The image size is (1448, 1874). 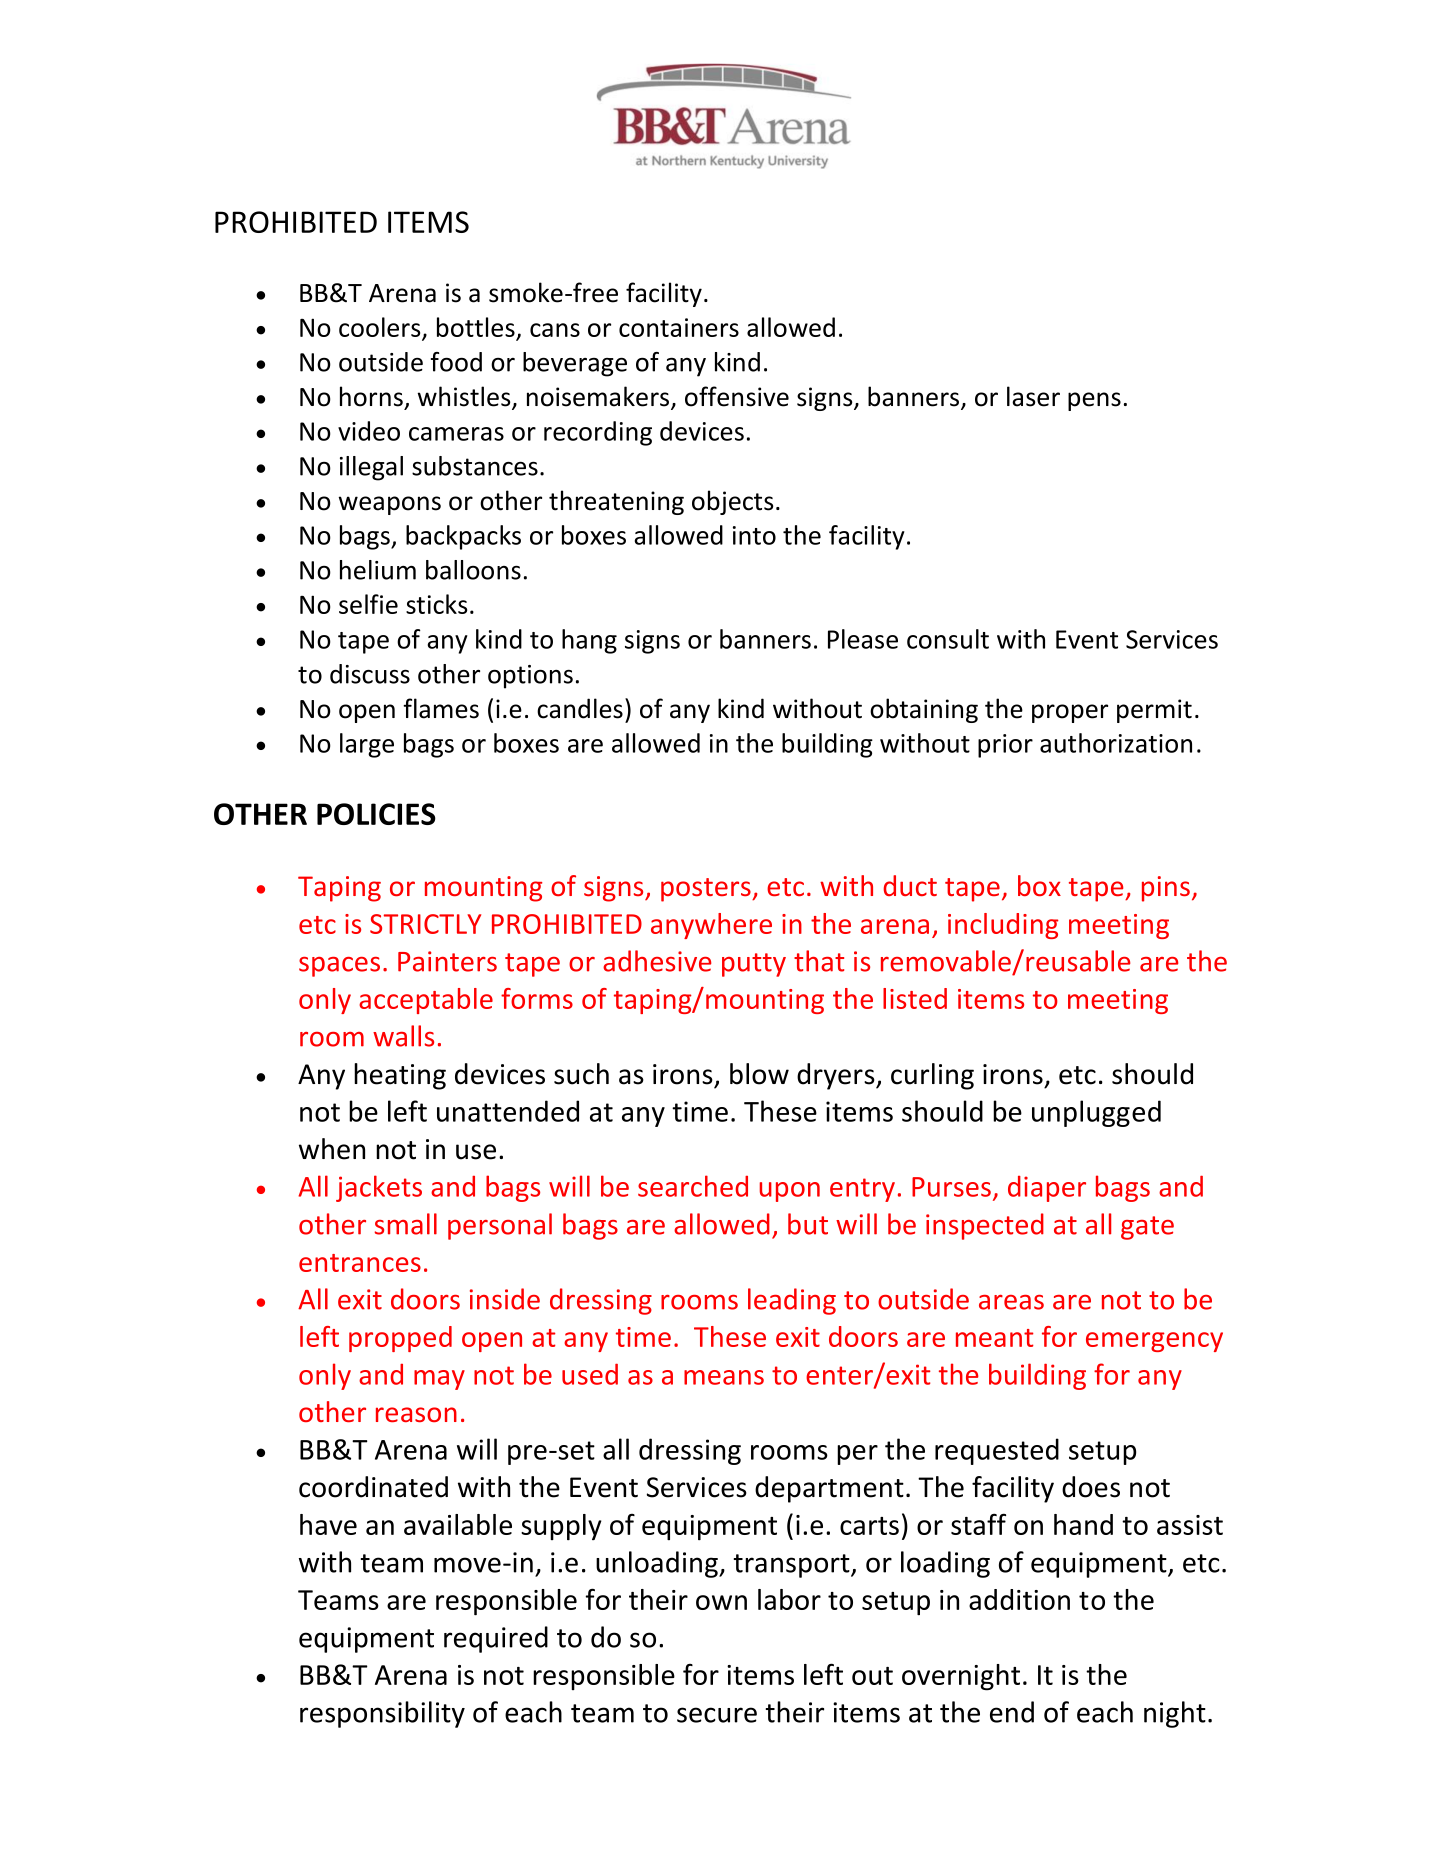 I want to click on emergency, so click(x=1154, y=1342).
